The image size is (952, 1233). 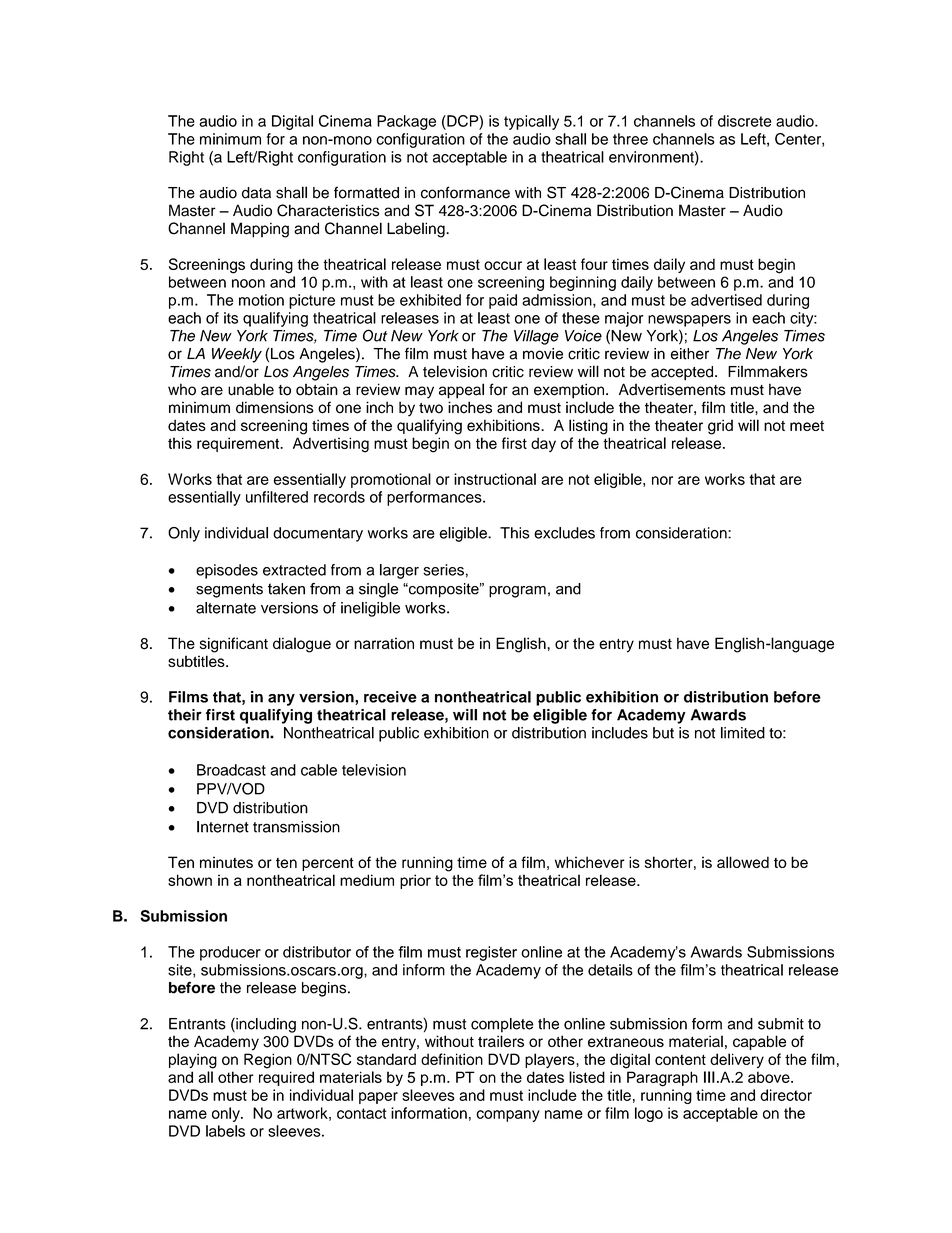 I want to click on significant, so click(x=234, y=645).
